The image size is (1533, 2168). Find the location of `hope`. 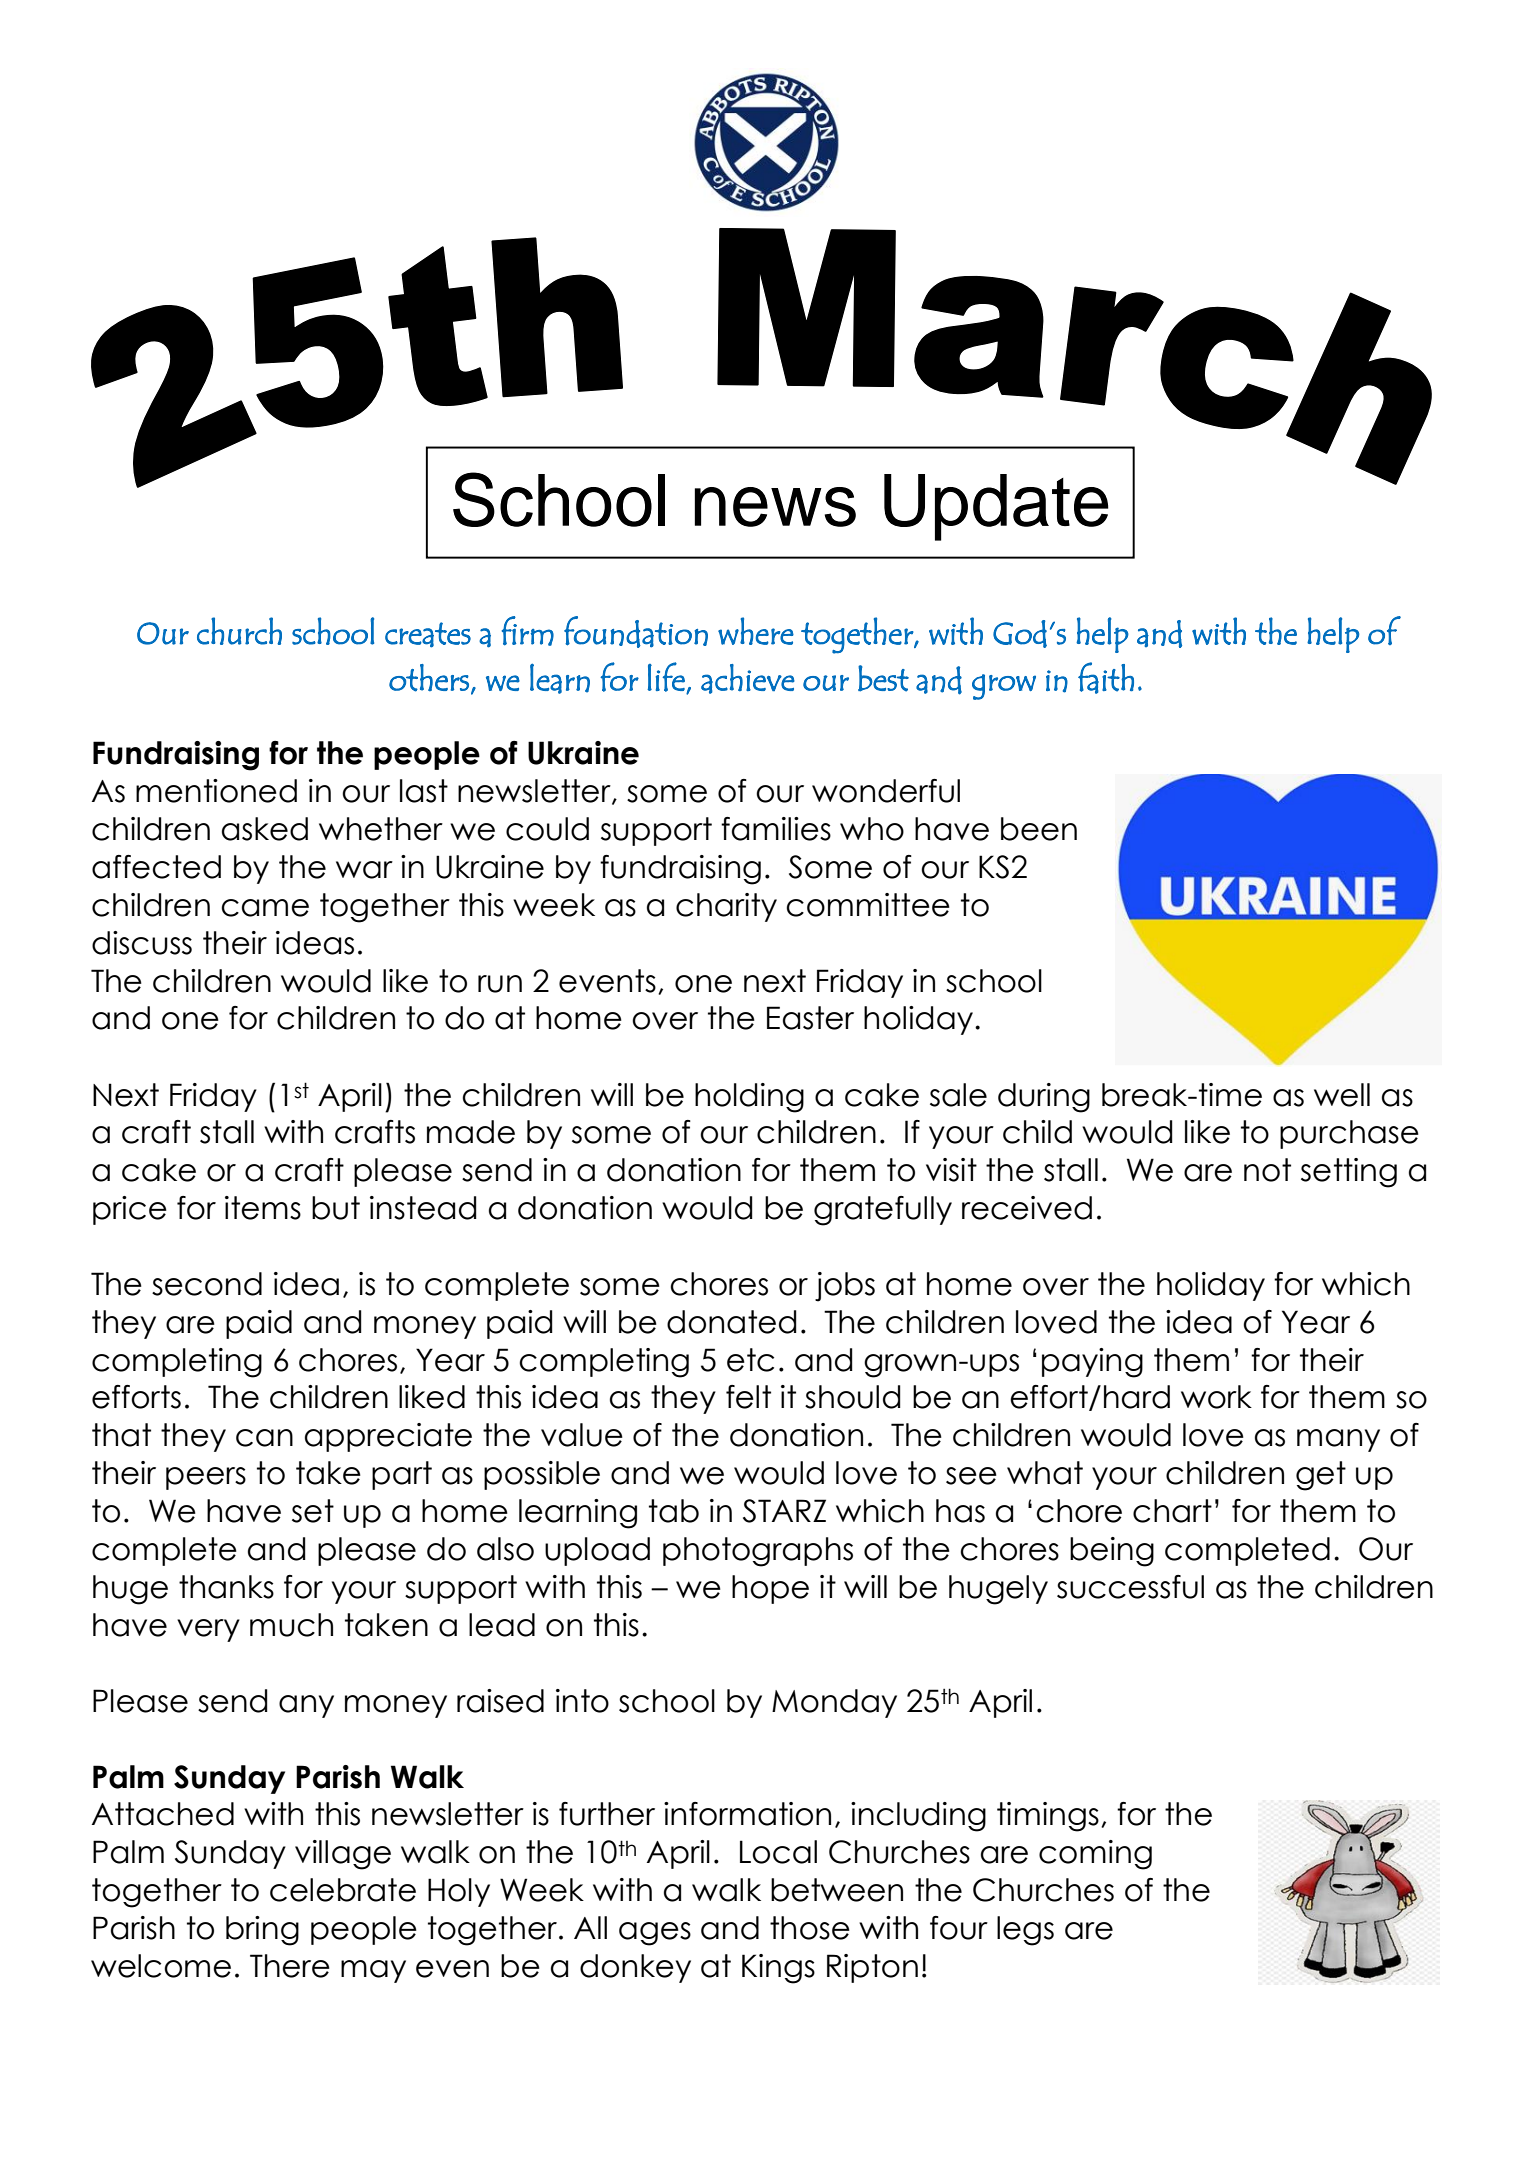

hope is located at coordinates (770, 1589).
